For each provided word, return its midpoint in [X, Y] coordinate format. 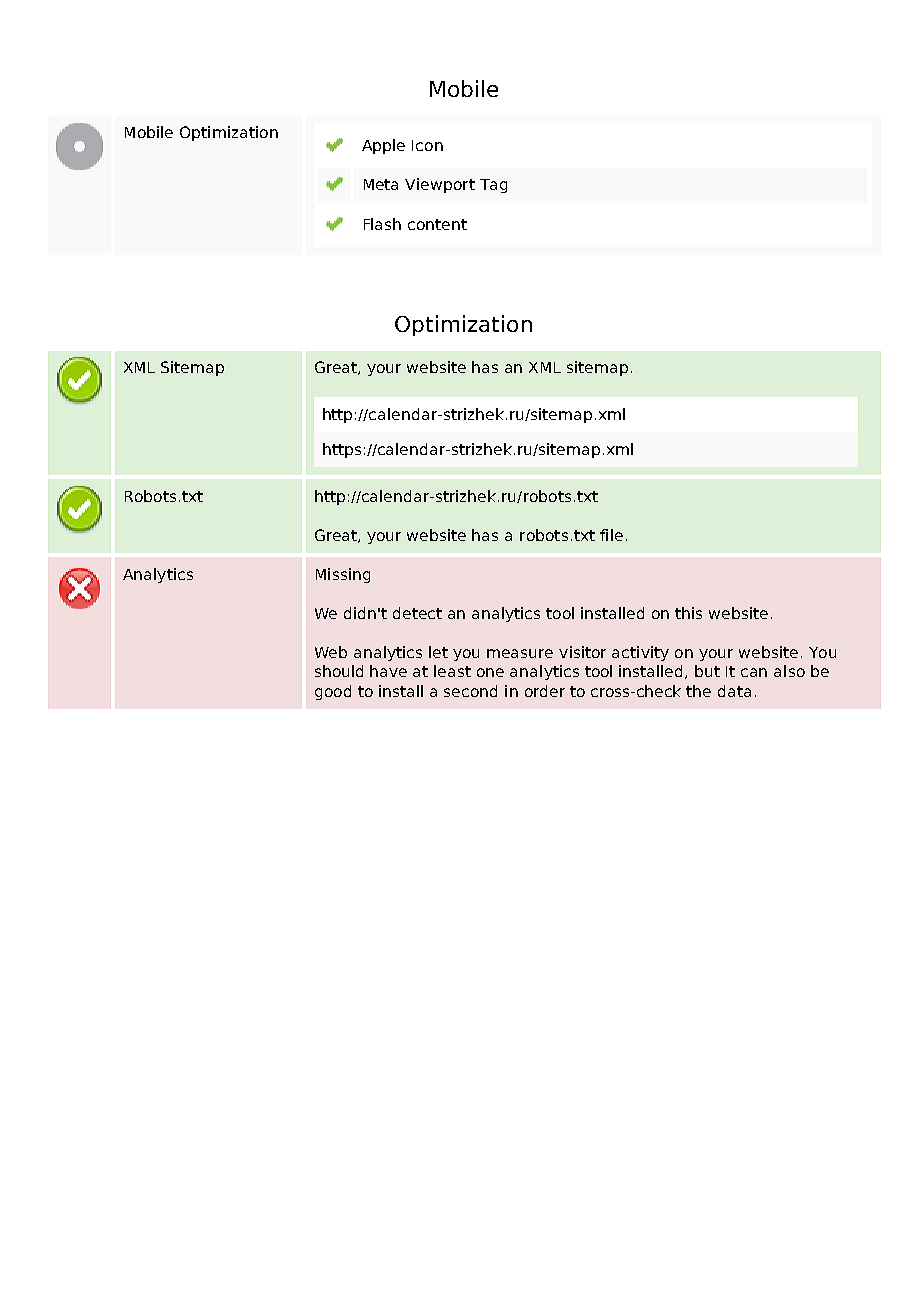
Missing [343, 575]
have [388, 671]
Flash [382, 224]
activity [640, 653]
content [437, 224]
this [688, 613]
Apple [383, 146]
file [611, 535]
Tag [493, 186]
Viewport [440, 185]
